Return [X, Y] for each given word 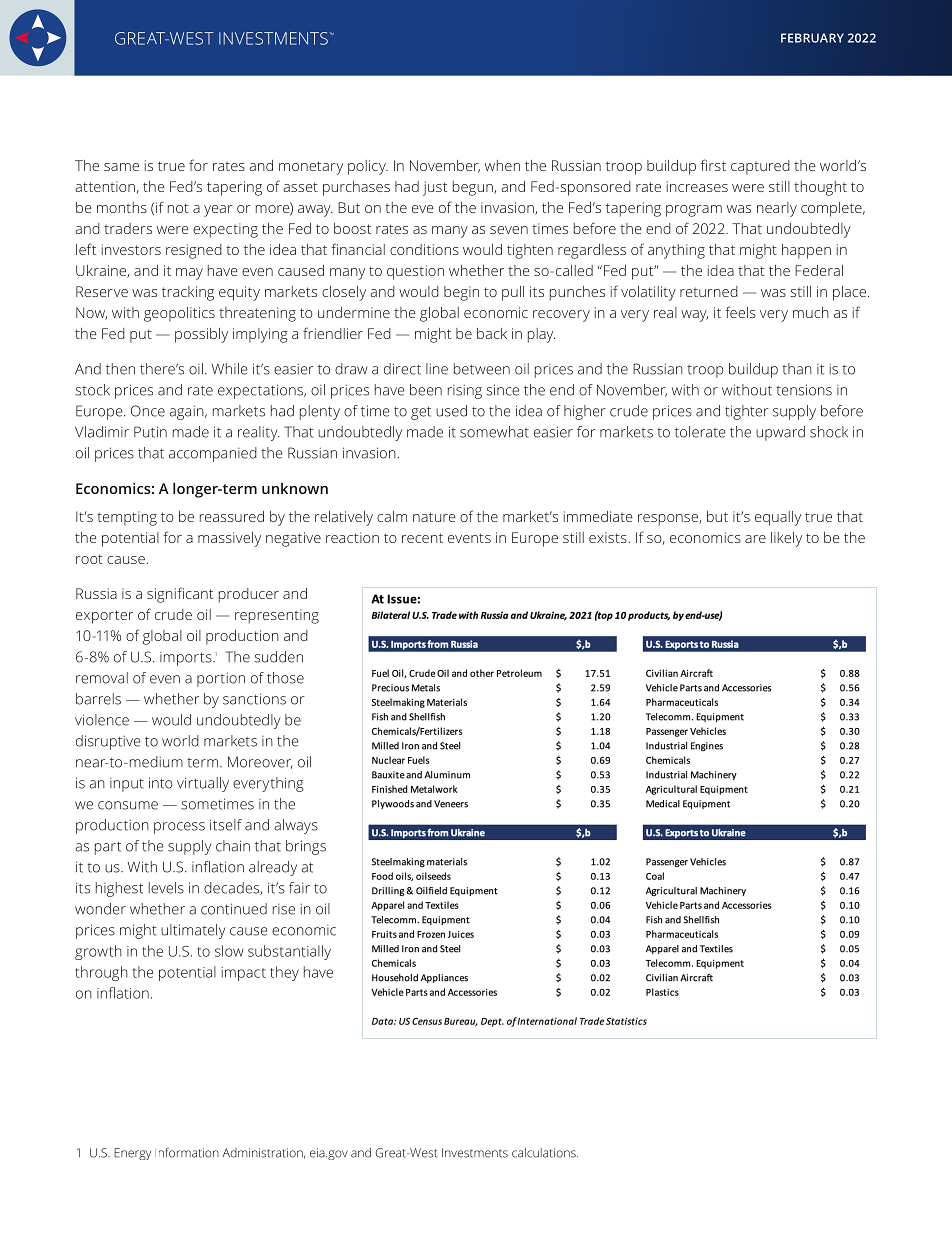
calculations [545, 1153]
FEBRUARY [812, 38]
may [189, 274]
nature [434, 517]
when [502, 165]
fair [299, 888]
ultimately [193, 931]
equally [778, 518]
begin [461, 293]
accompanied [213, 454]
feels [740, 312]
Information [187, 1153]
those [285, 678]
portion [221, 679]
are [755, 539]
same [121, 167]
